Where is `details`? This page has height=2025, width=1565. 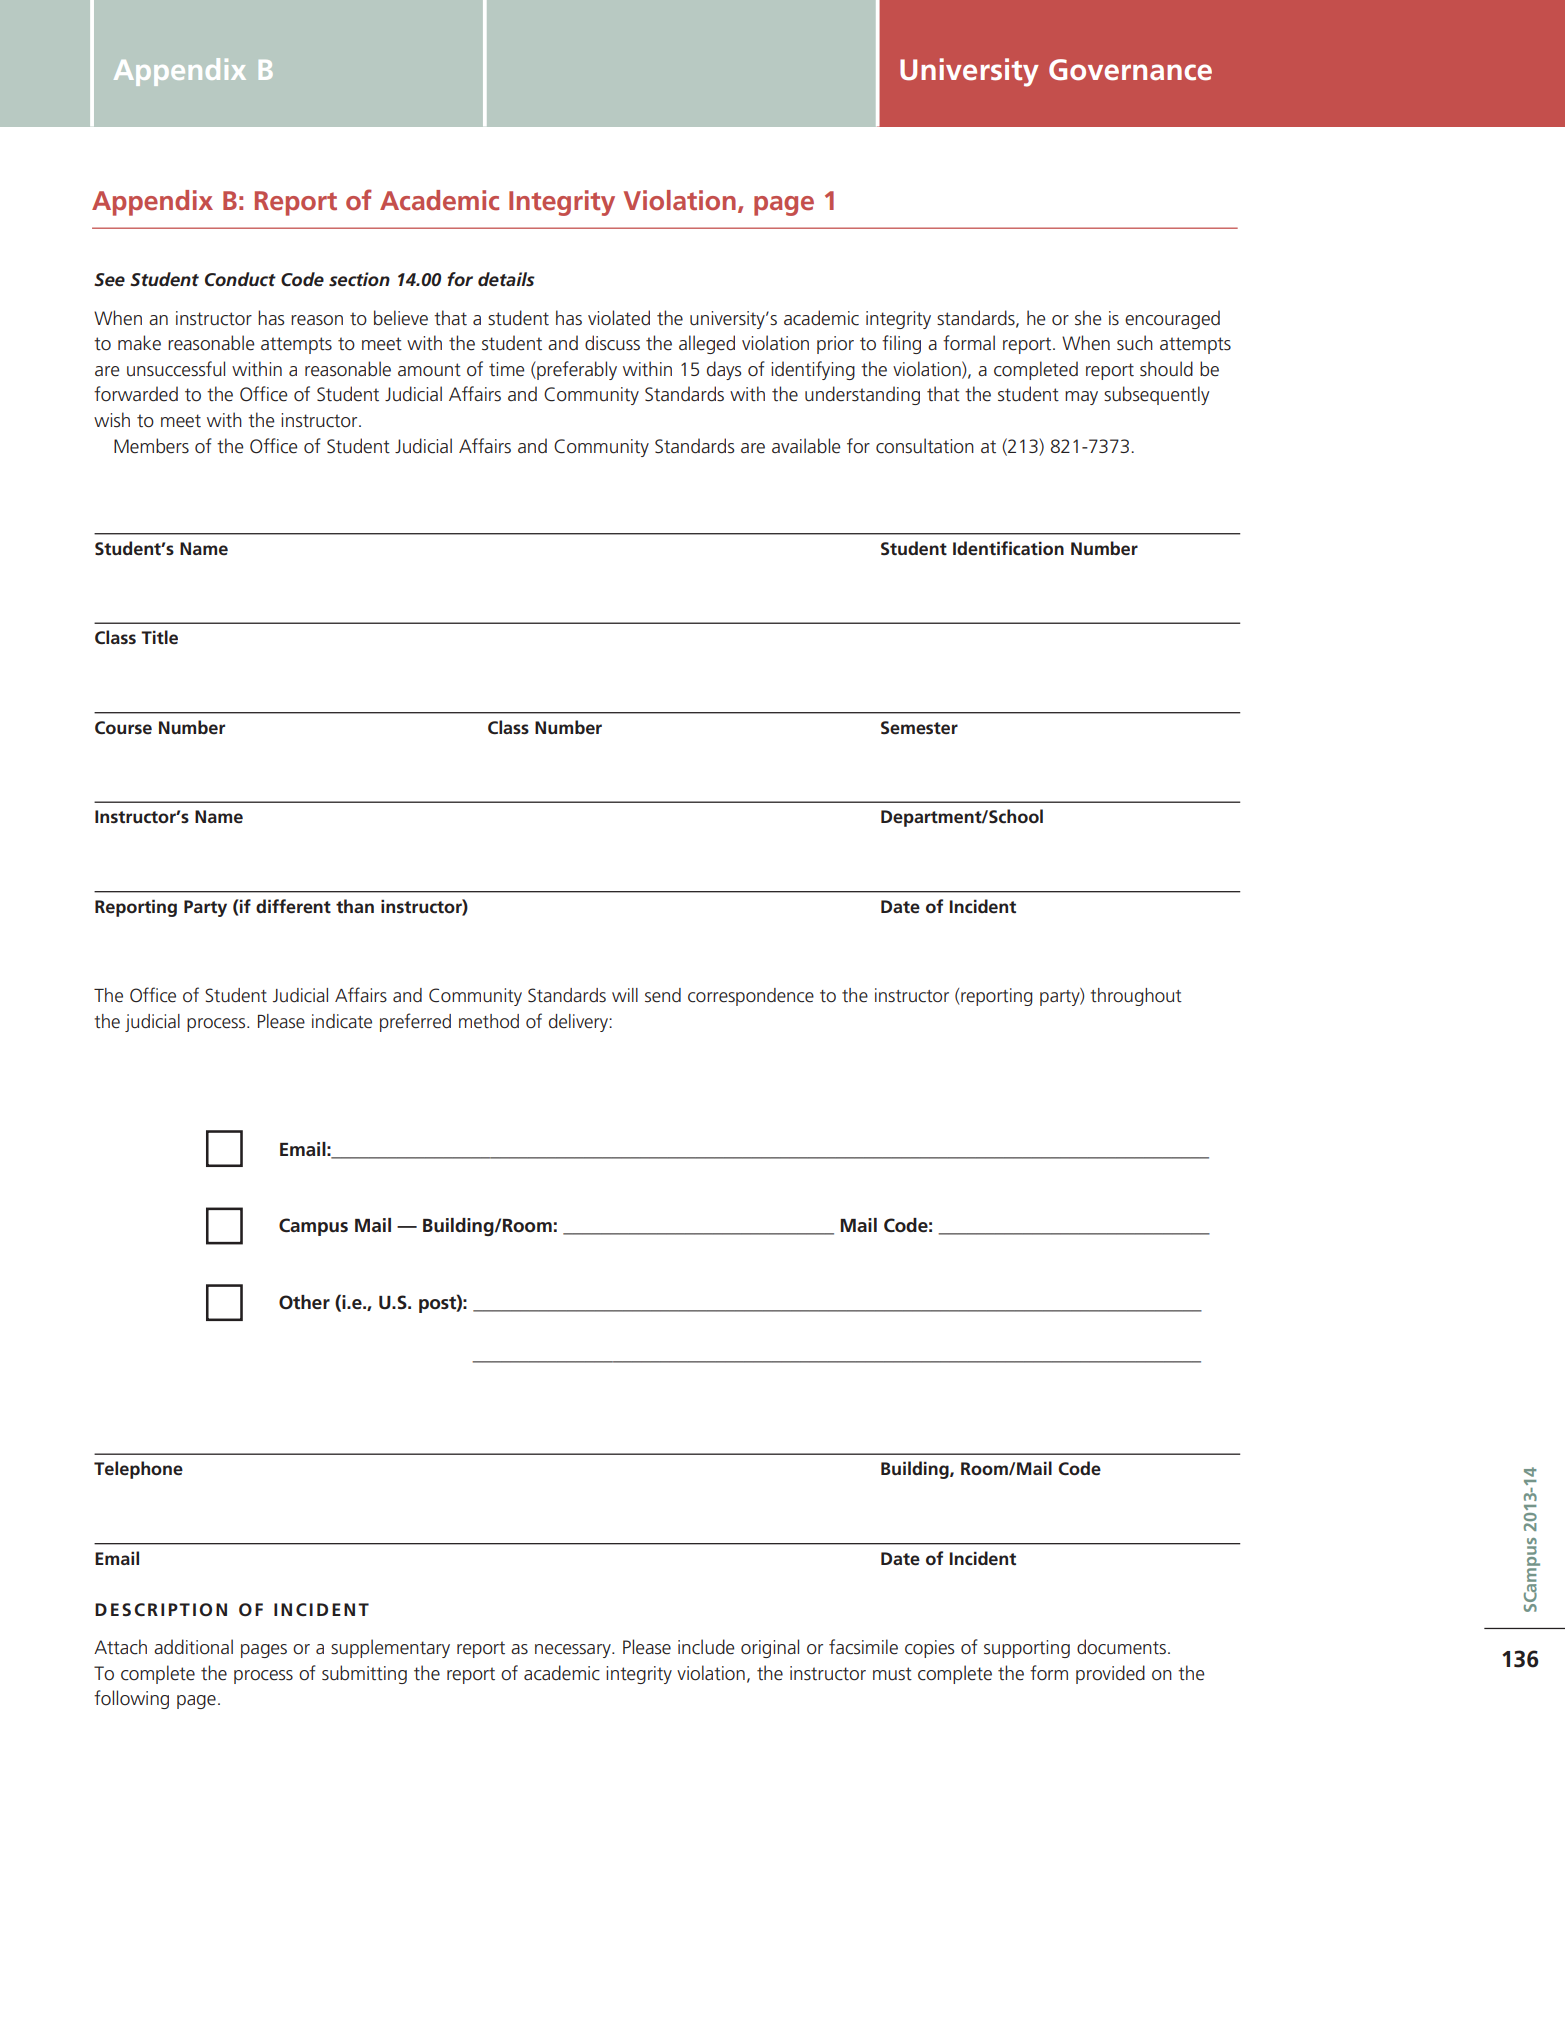
details is located at coordinates (506, 279).
